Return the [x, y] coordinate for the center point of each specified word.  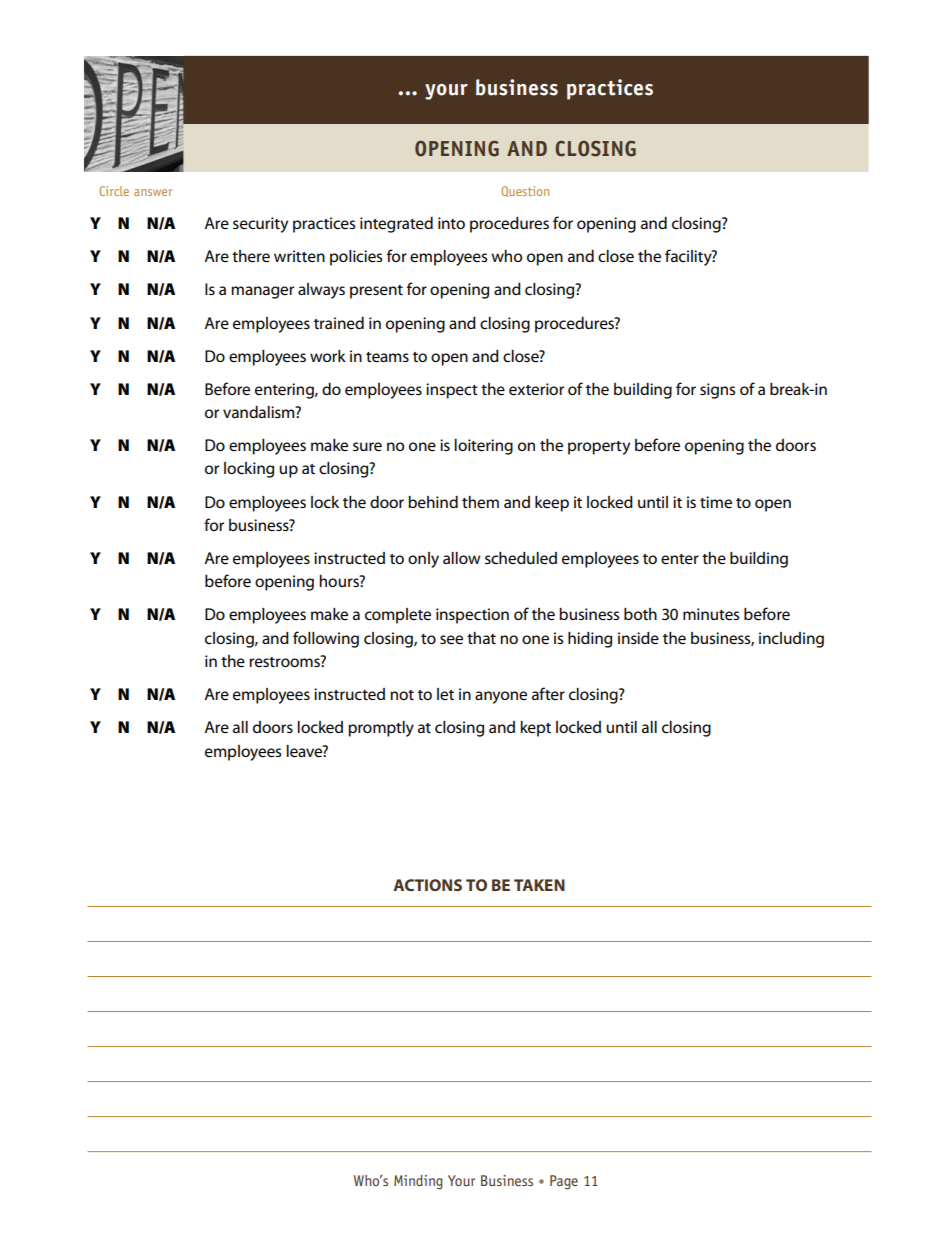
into [451, 223]
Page [564, 1182]
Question [525, 191]
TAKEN [539, 885]
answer [153, 192]
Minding [418, 1182]
